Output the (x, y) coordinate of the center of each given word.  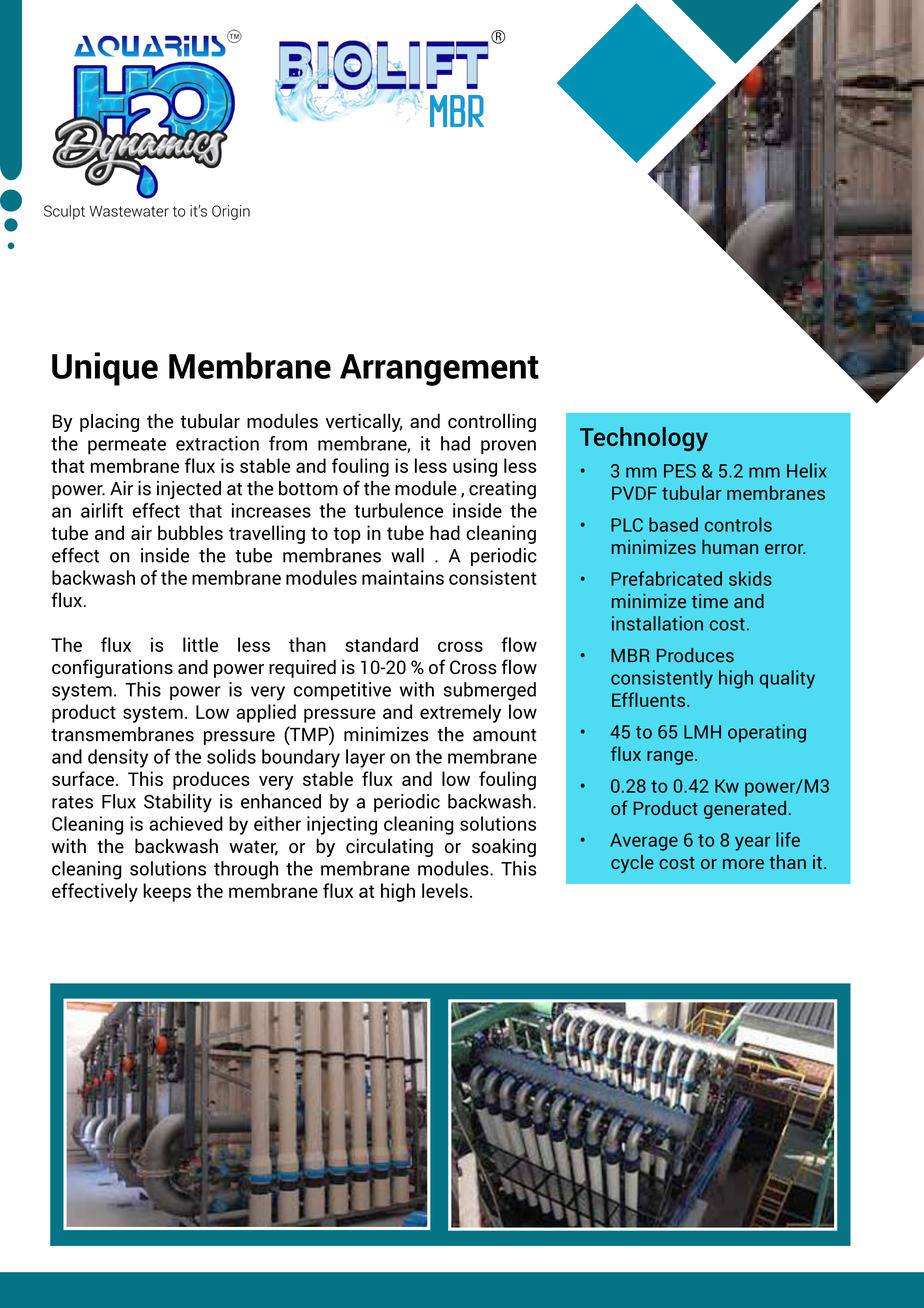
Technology (644, 439)
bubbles (190, 532)
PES (680, 471)
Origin (231, 212)
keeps (167, 892)
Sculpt (64, 212)
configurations (112, 668)
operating (767, 733)
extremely (460, 713)
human (730, 547)
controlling (492, 422)
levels (445, 890)
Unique (105, 369)
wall (407, 555)
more (743, 864)
